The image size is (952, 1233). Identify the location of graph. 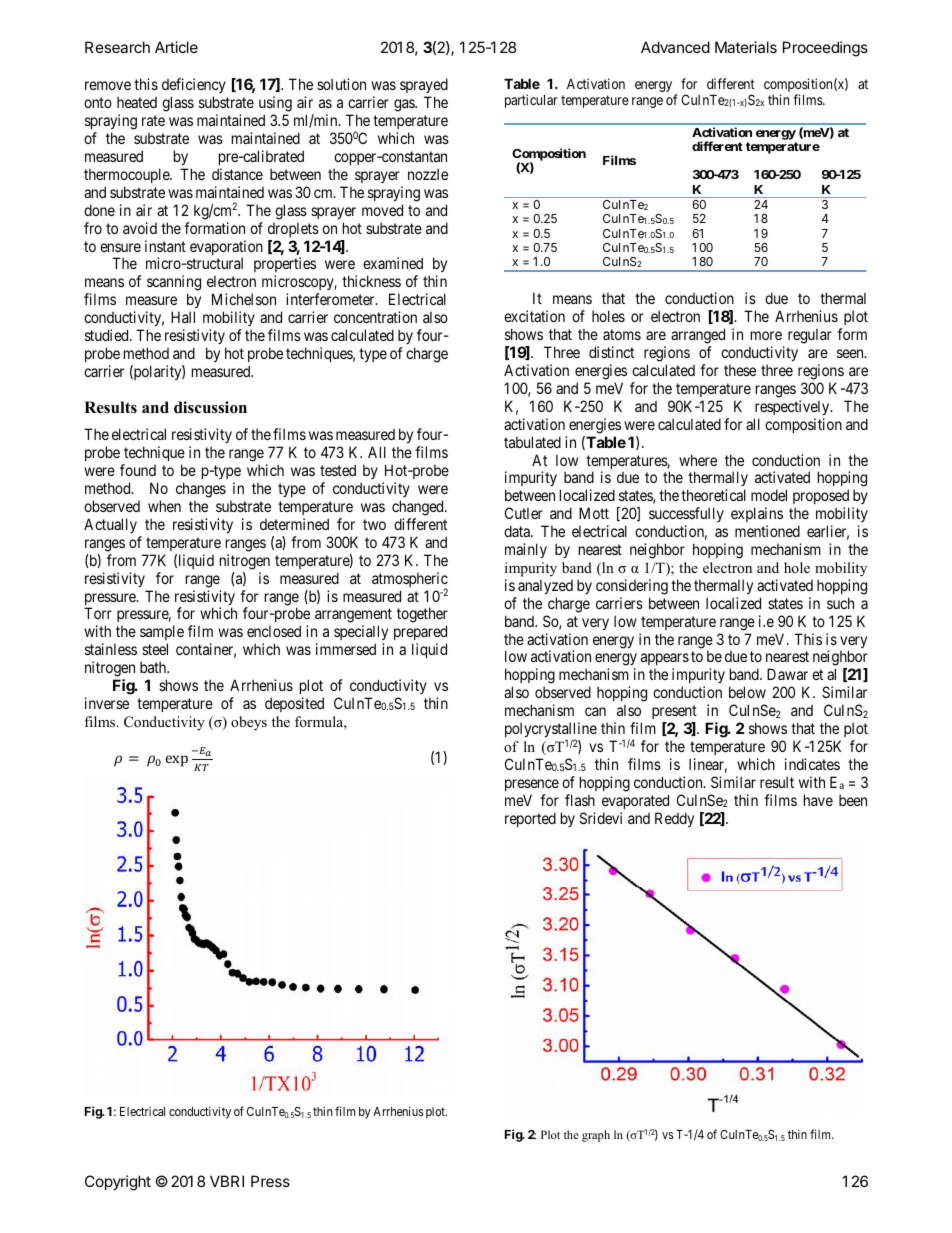
(596, 1136).
